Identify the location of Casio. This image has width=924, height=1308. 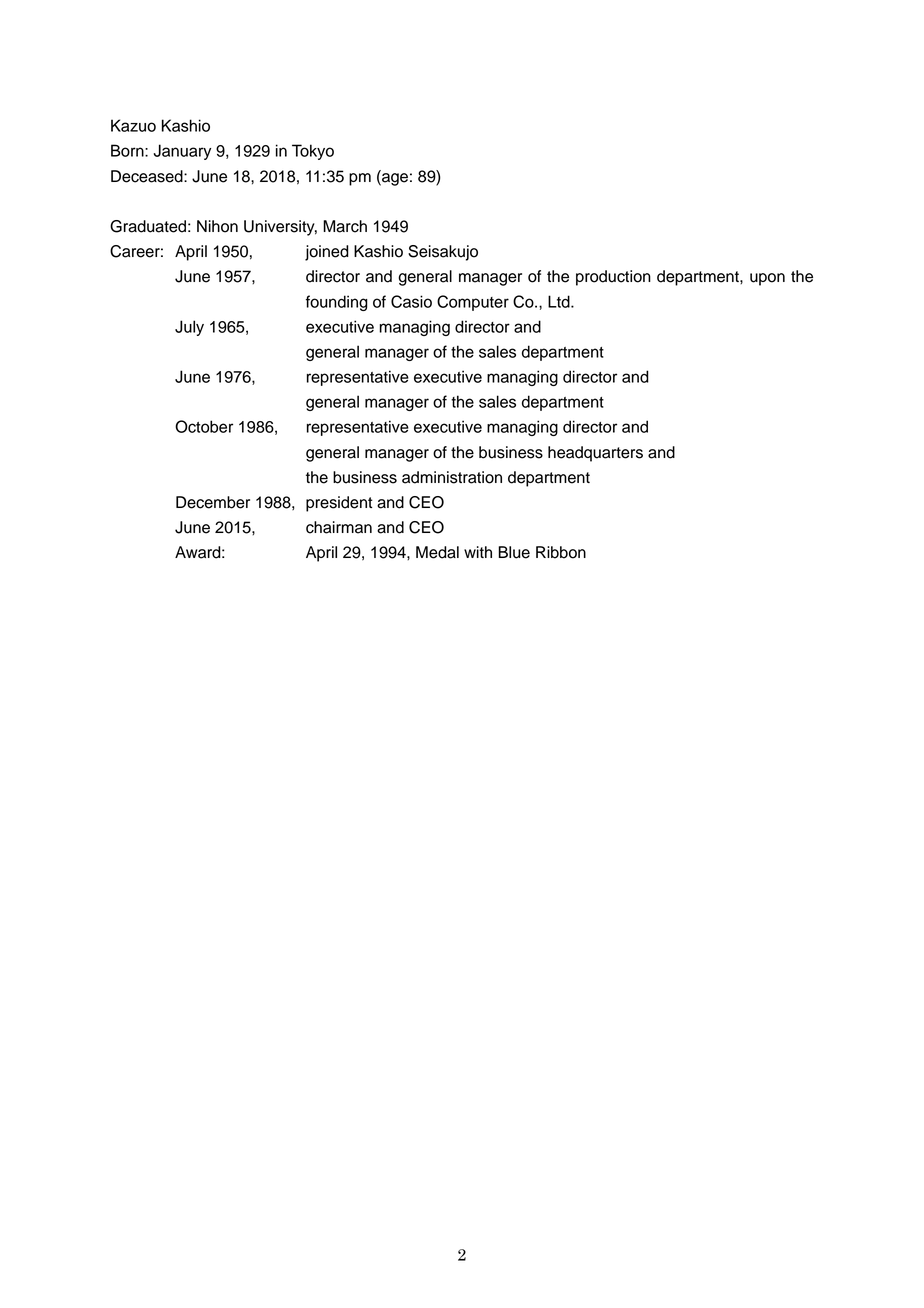
(411, 301).
